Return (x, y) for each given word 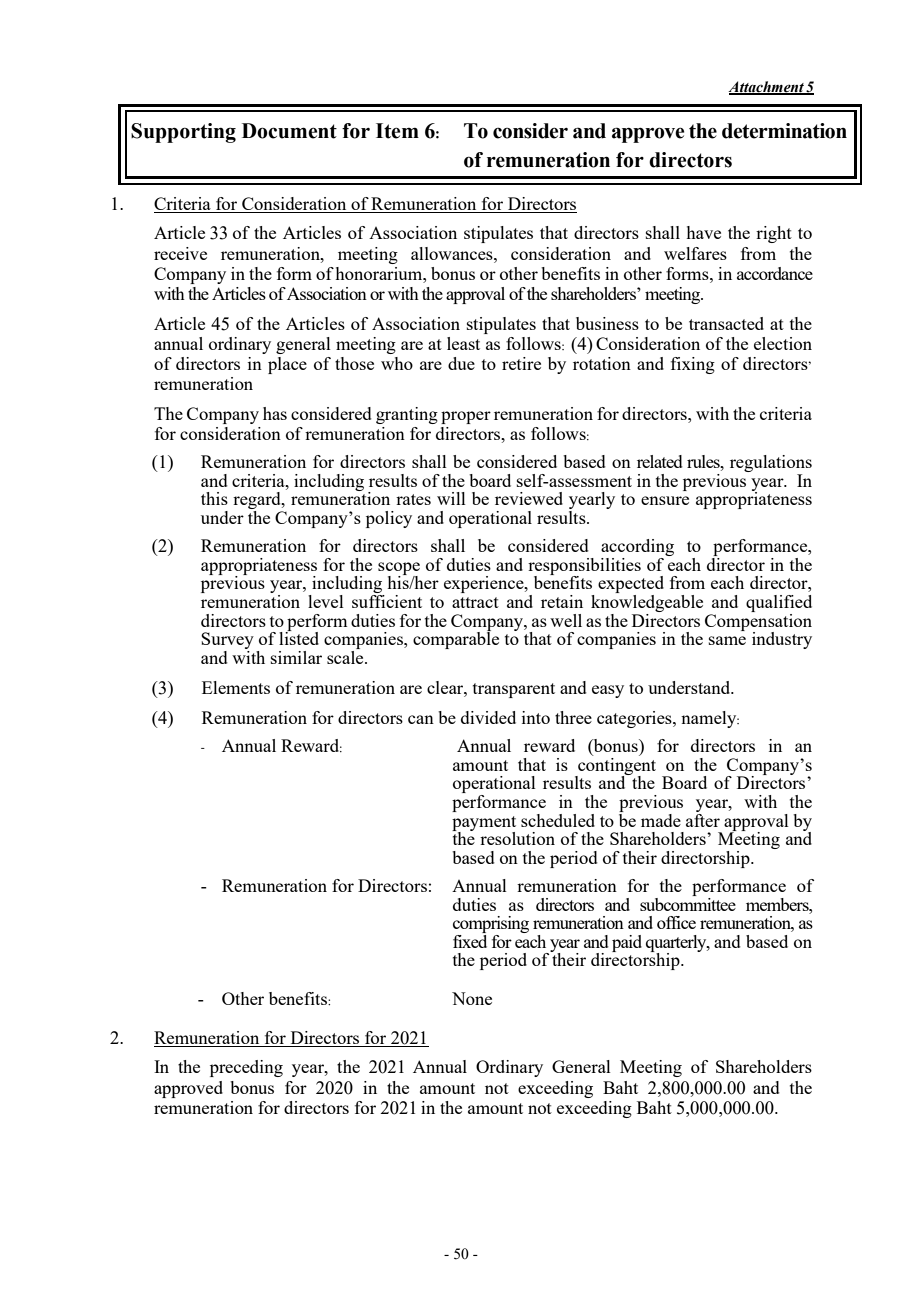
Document (289, 131)
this (214, 498)
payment (484, 824)
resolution (517, 838)
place (287, 365)
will (451, 498)
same (727, 640)
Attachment (767, 87)
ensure (665, 500)
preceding (246, 1068)
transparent (514, 690)
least (463, 343)
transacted (726, 323)
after (703, 819)
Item (397, 131)
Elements (236, 687)
